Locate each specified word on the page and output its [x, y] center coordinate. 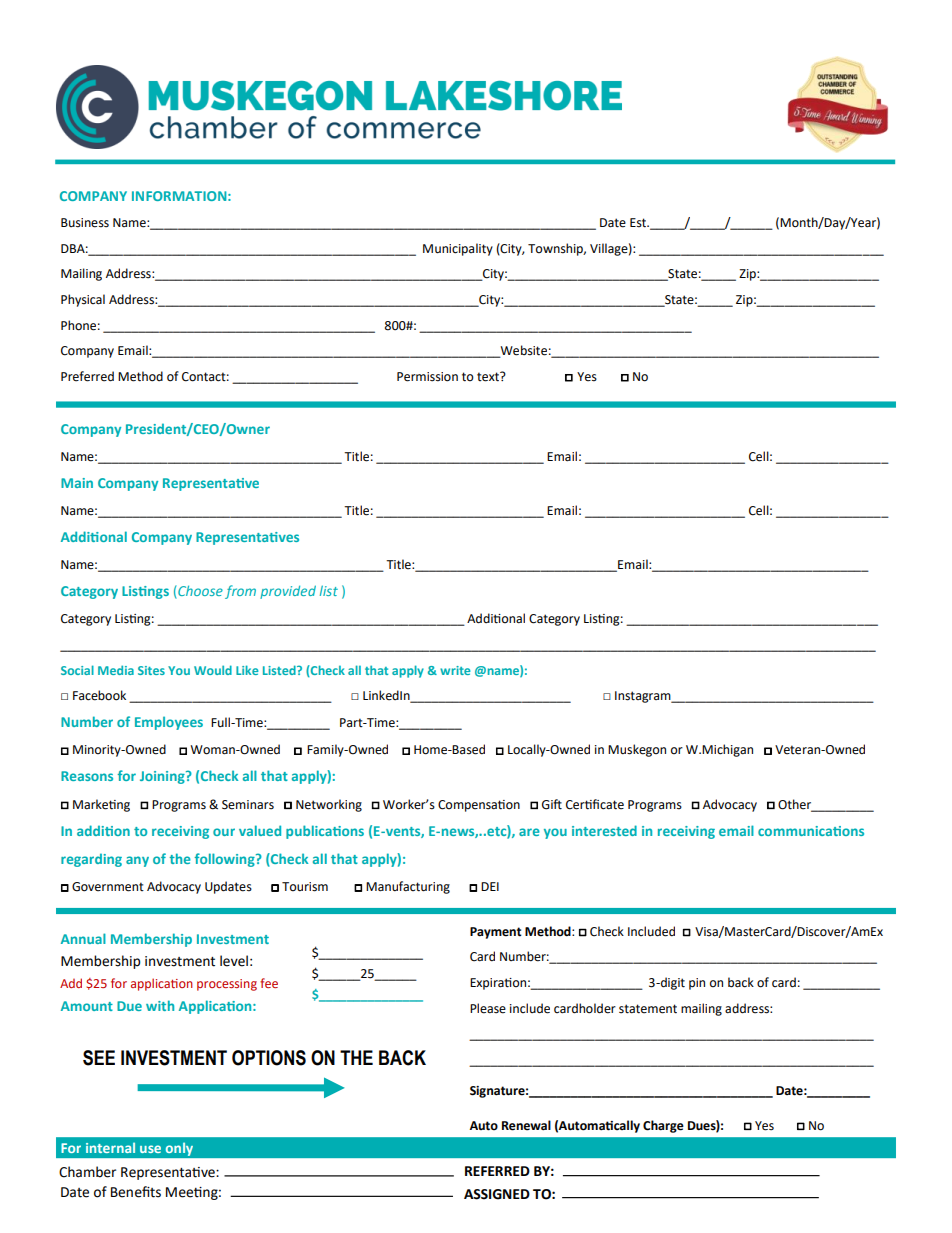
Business [85, 223]
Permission [427, 377]
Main [77, 483]
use [150, 1149]
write [455, 670]
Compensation [479, 806]
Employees [169, 723]
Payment [496, 933]
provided [288, 592]
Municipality [458, 249]
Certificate [595, 804]
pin [697, 984]
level [234, 961]
